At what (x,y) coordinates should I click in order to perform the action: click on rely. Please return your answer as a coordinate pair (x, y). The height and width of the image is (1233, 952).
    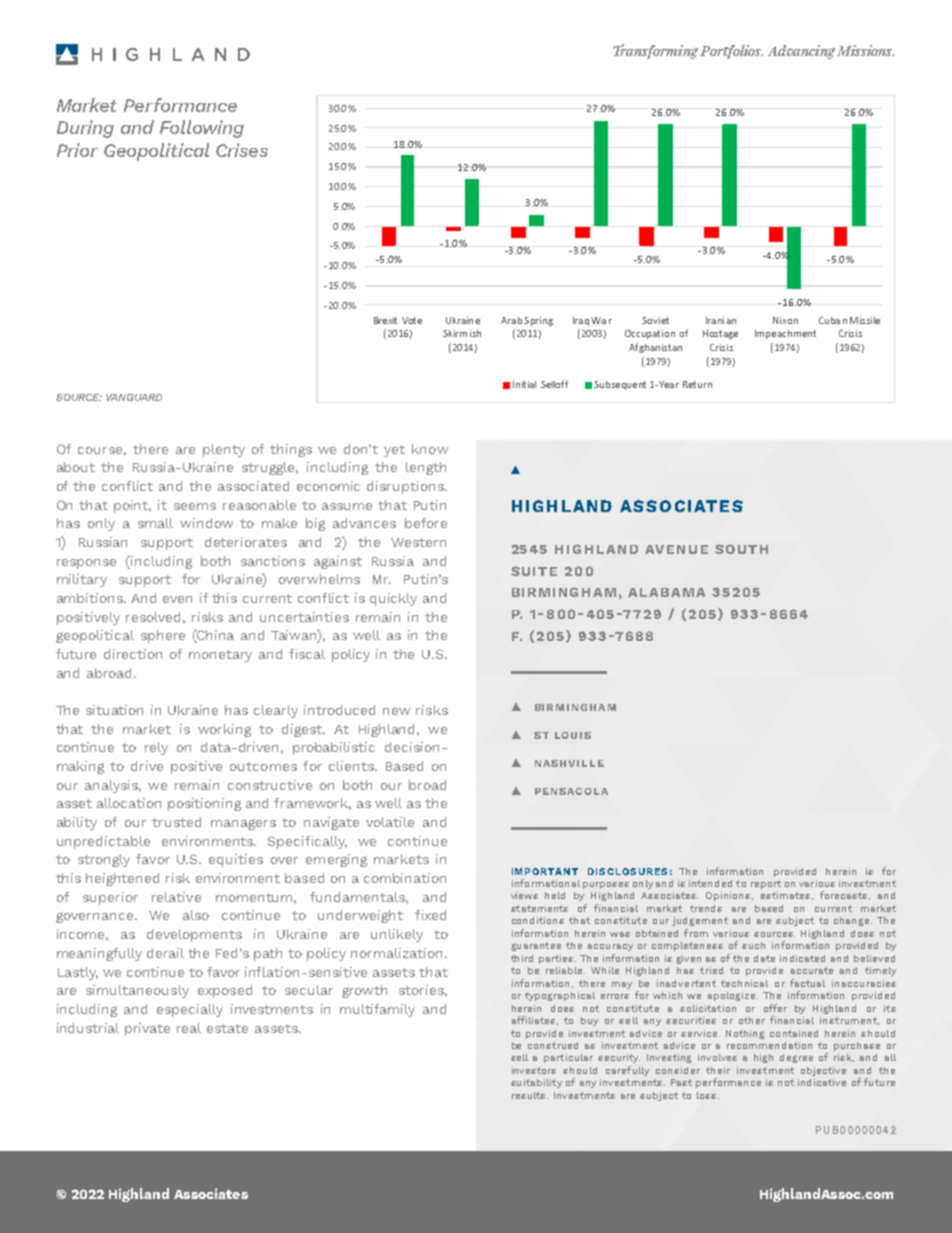
    Looking at the image, I should click on (156, 748).
